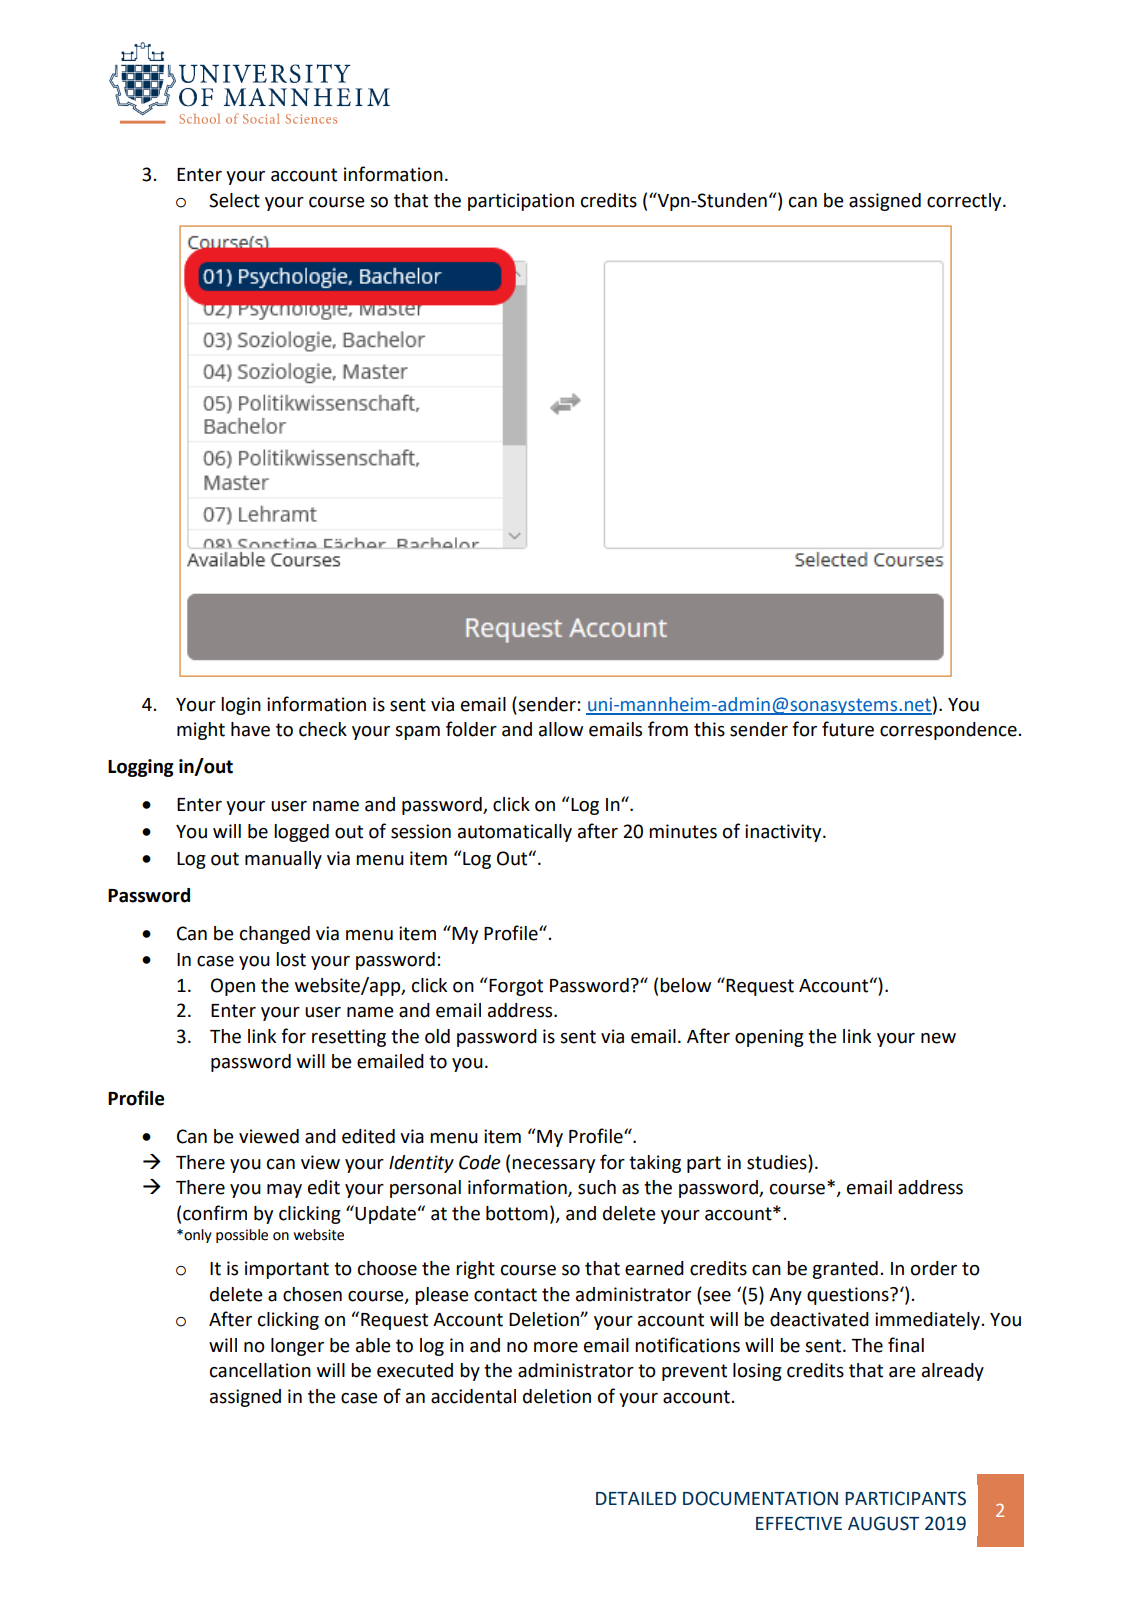 This image has height=1599, width=1131. What do you see at coordinates (241, 706) in the image?
I see `login` at bounding box center [241, 706].
